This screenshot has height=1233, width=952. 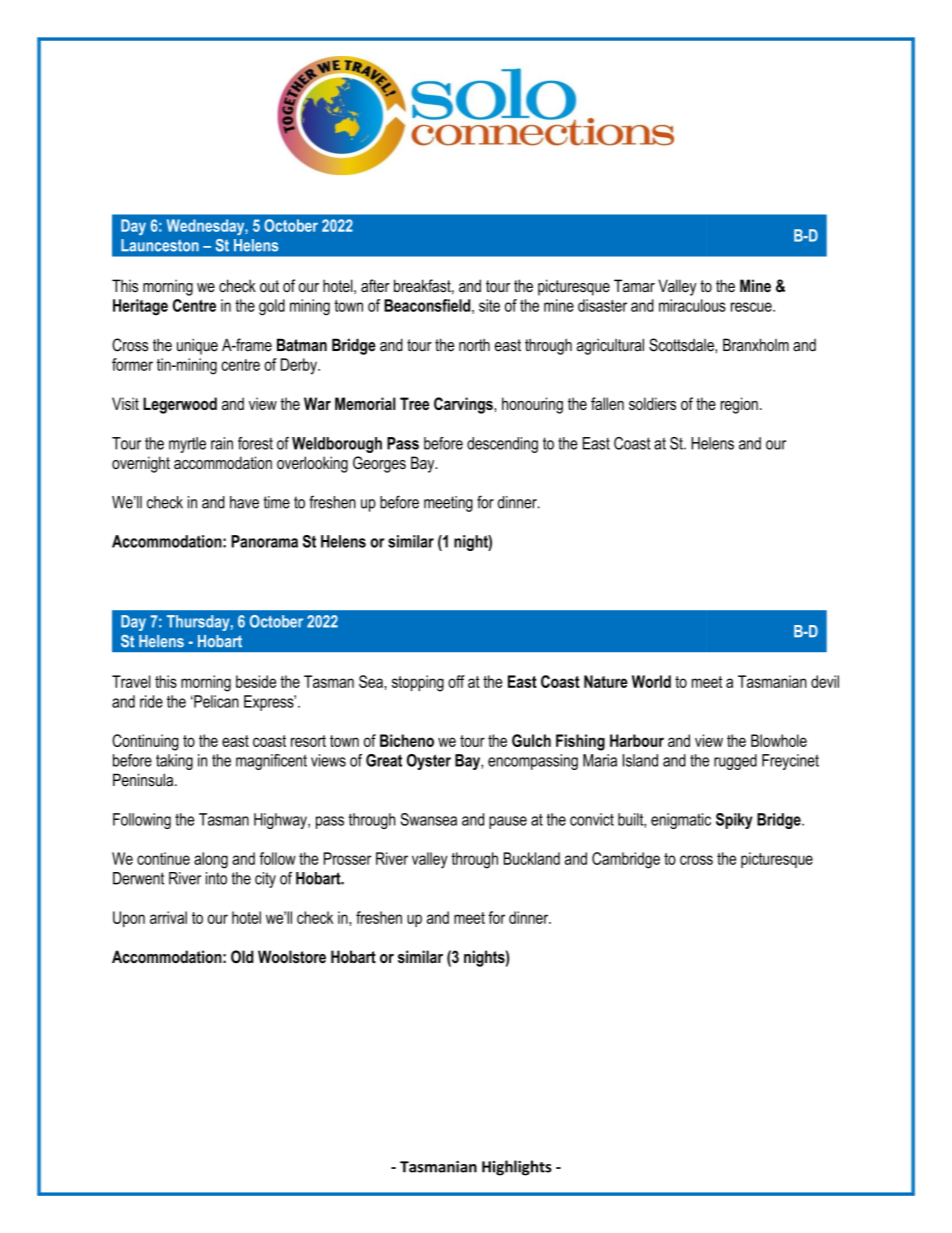 I want to click on site, so click(x=489, y=305).
